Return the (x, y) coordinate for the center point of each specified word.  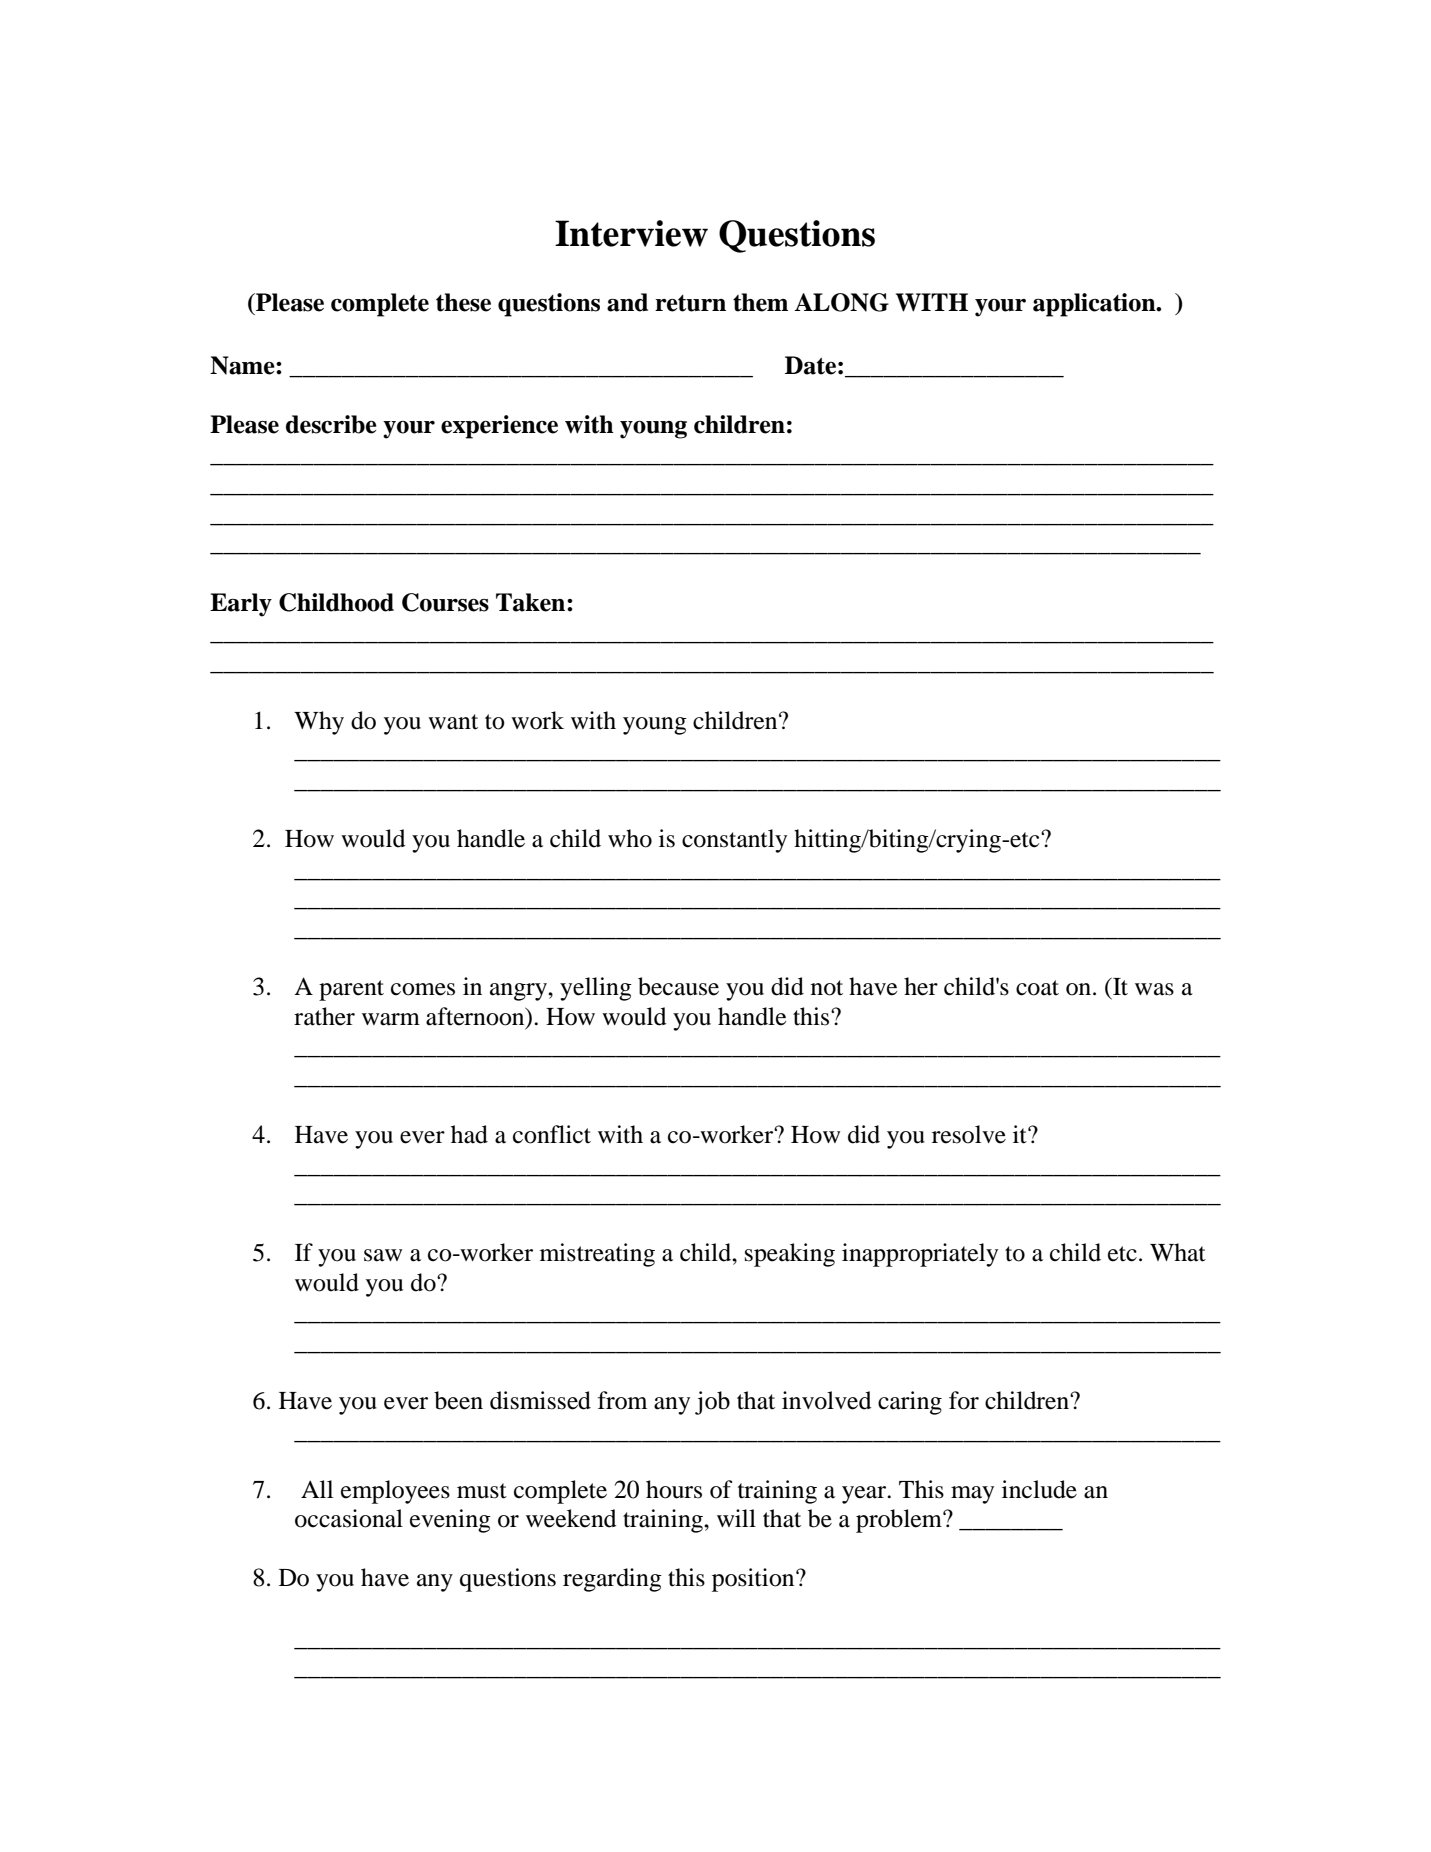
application (1095, 305)
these (463, 302)
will (736, 1518)
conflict (552, 1134)
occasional (349, 1518)
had (469, 1134)
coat (1037, 988)
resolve (969, 1134)
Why (319, 723)
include (1039, 1489)
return (690, 303)
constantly (734, 841)
